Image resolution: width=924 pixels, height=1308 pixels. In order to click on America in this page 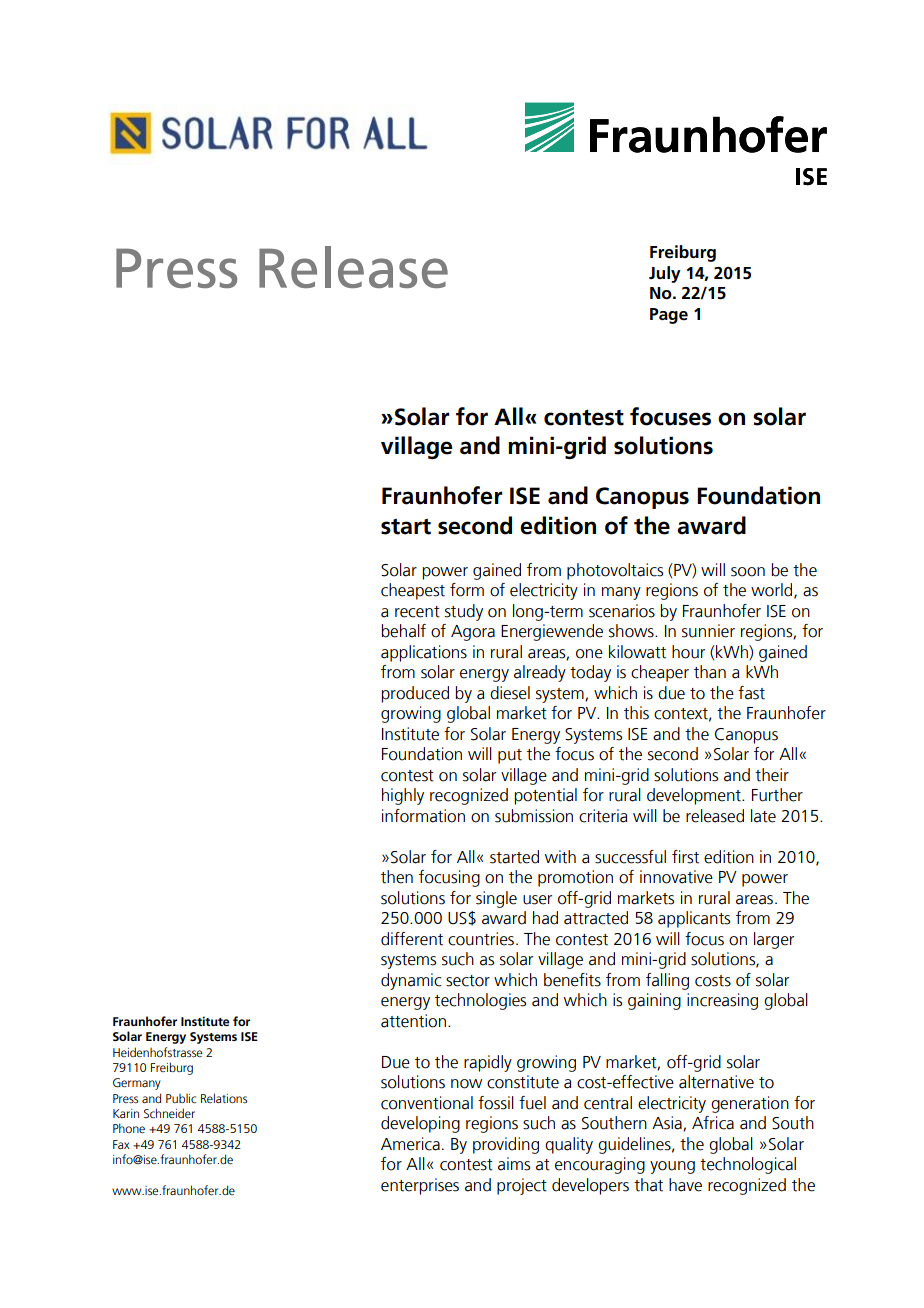, I will do `click(410, 1144)`.
